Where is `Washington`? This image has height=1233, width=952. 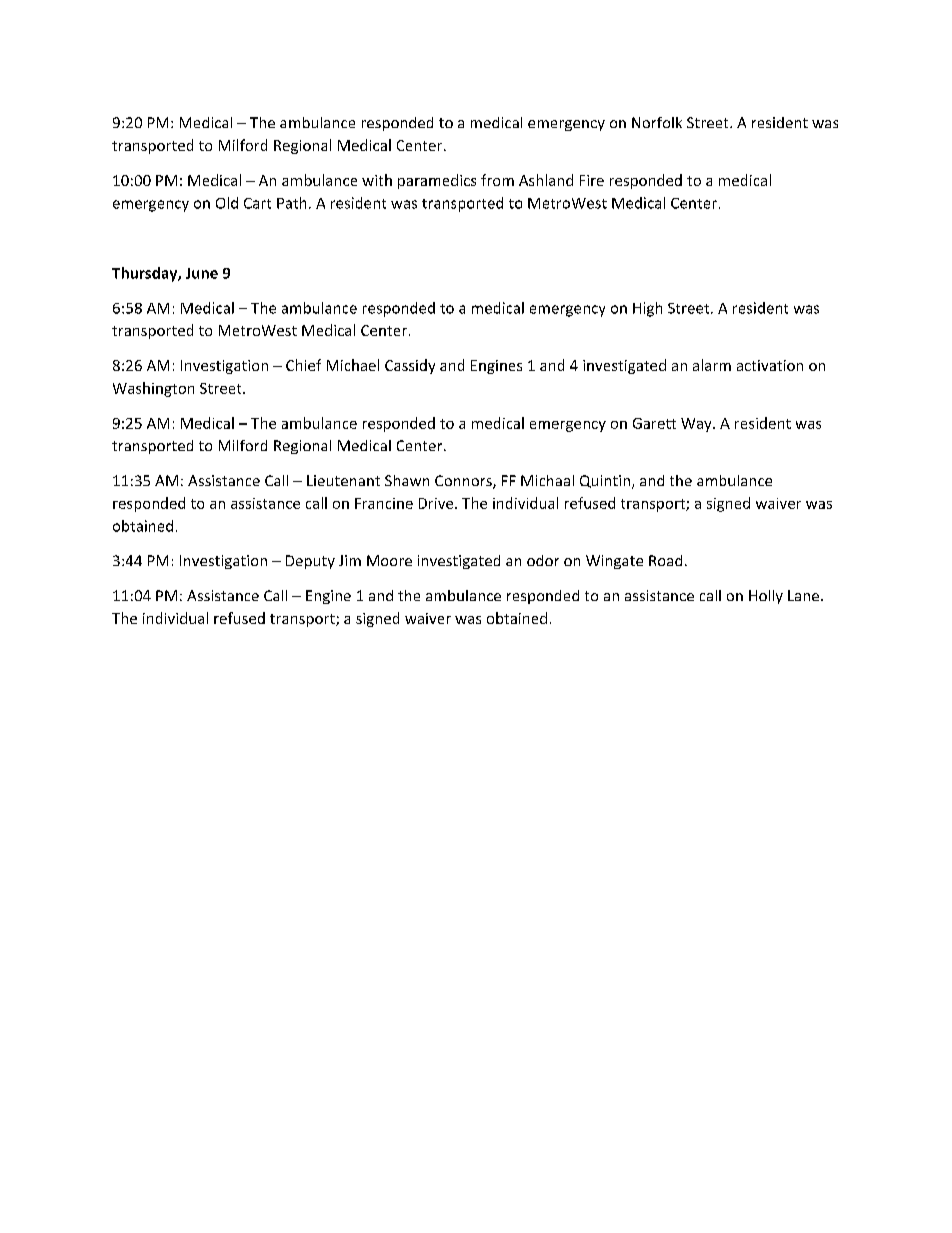
Washington is located at coordinates (153, 389).
